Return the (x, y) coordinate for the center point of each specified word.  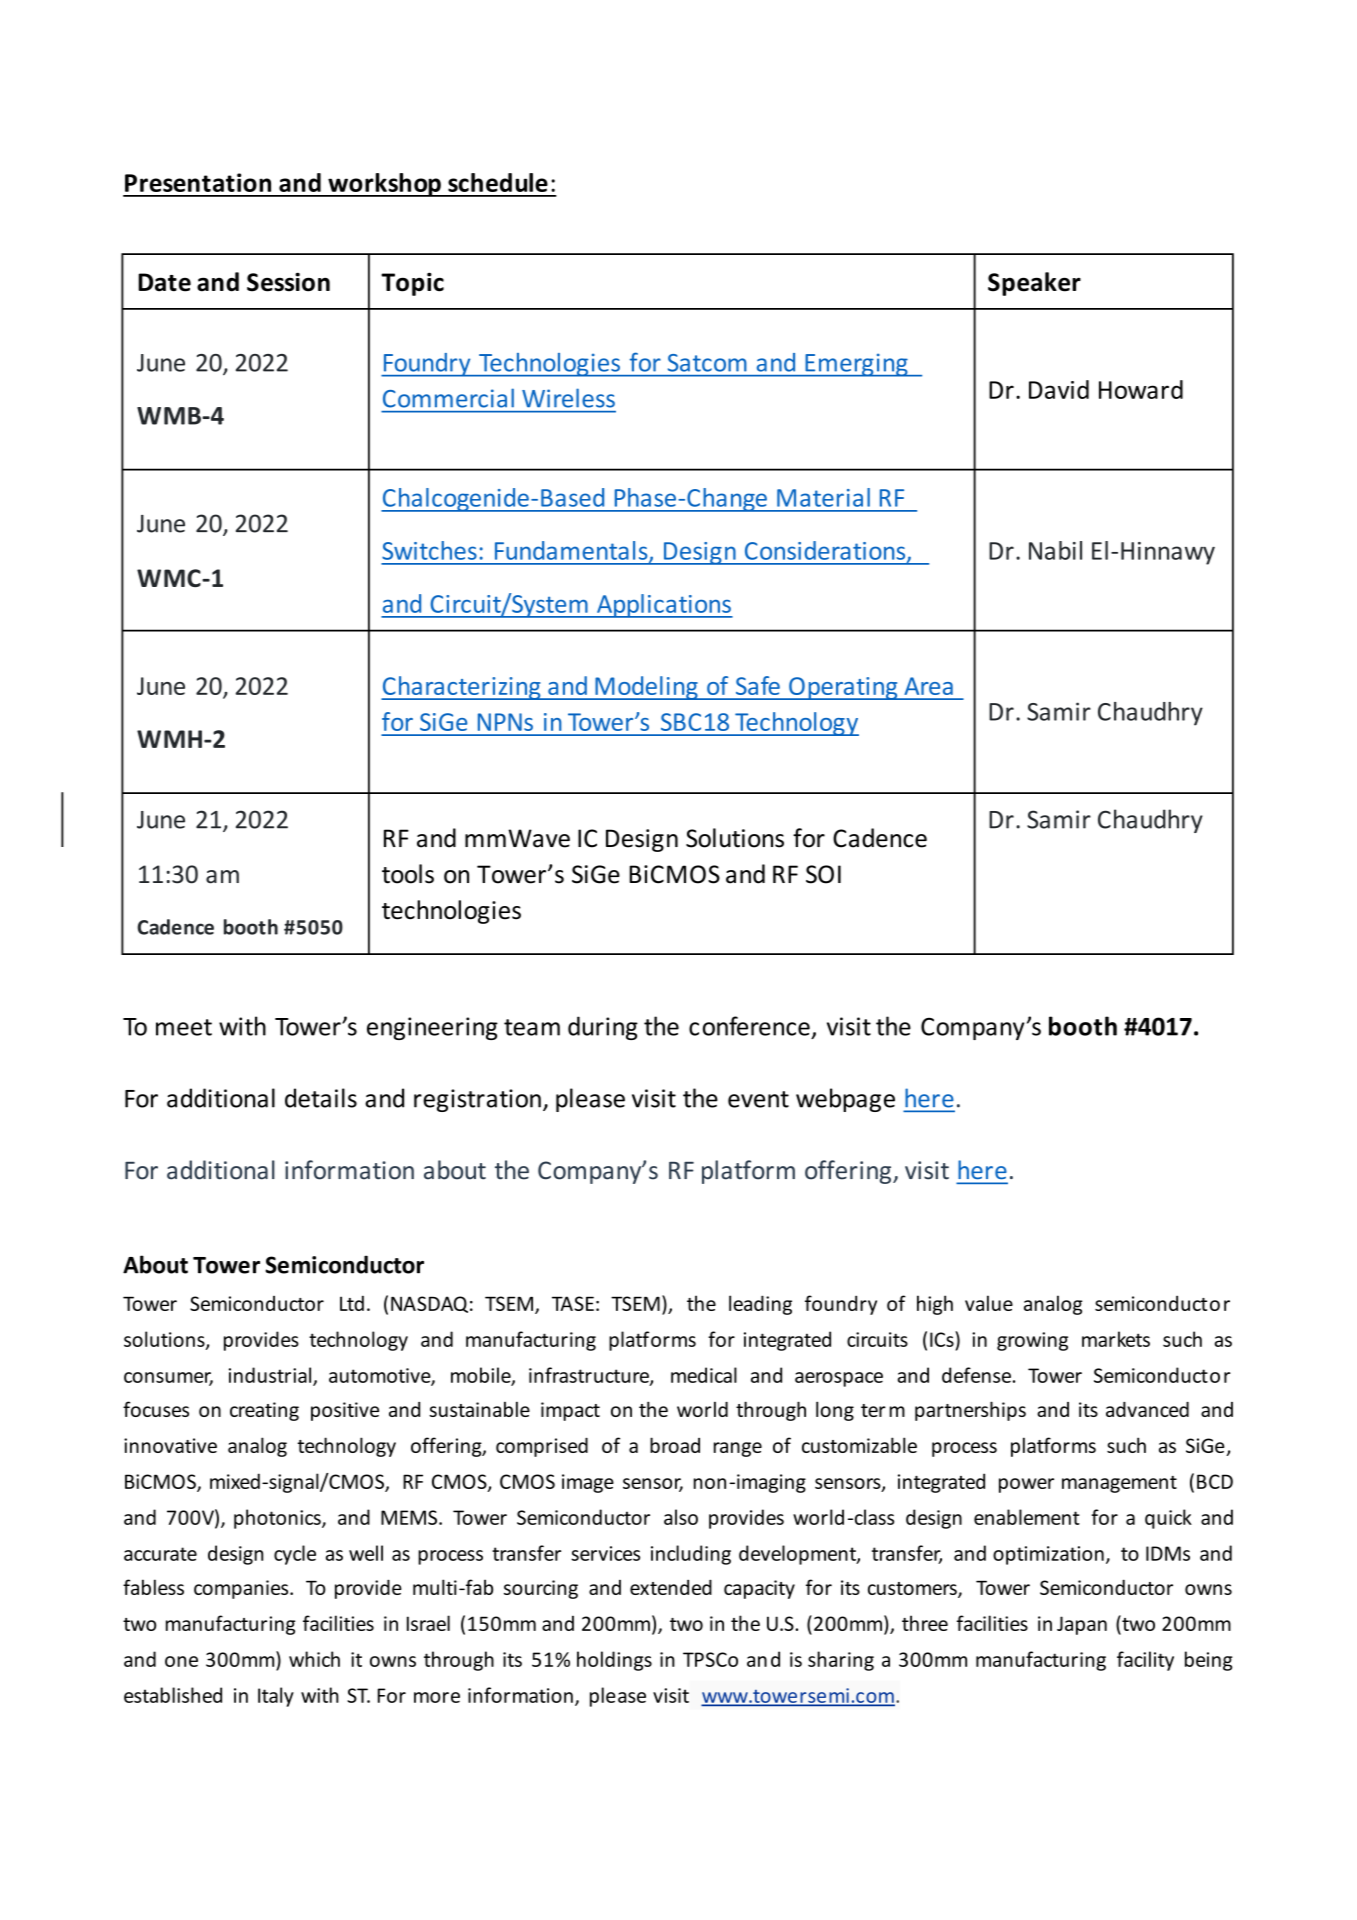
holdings (614, 1661)
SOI (823, 874)
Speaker (1034, 284)
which (314, 1659)
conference (749, 1026)
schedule (498, 182)
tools (408, 874)
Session (288, 282)
